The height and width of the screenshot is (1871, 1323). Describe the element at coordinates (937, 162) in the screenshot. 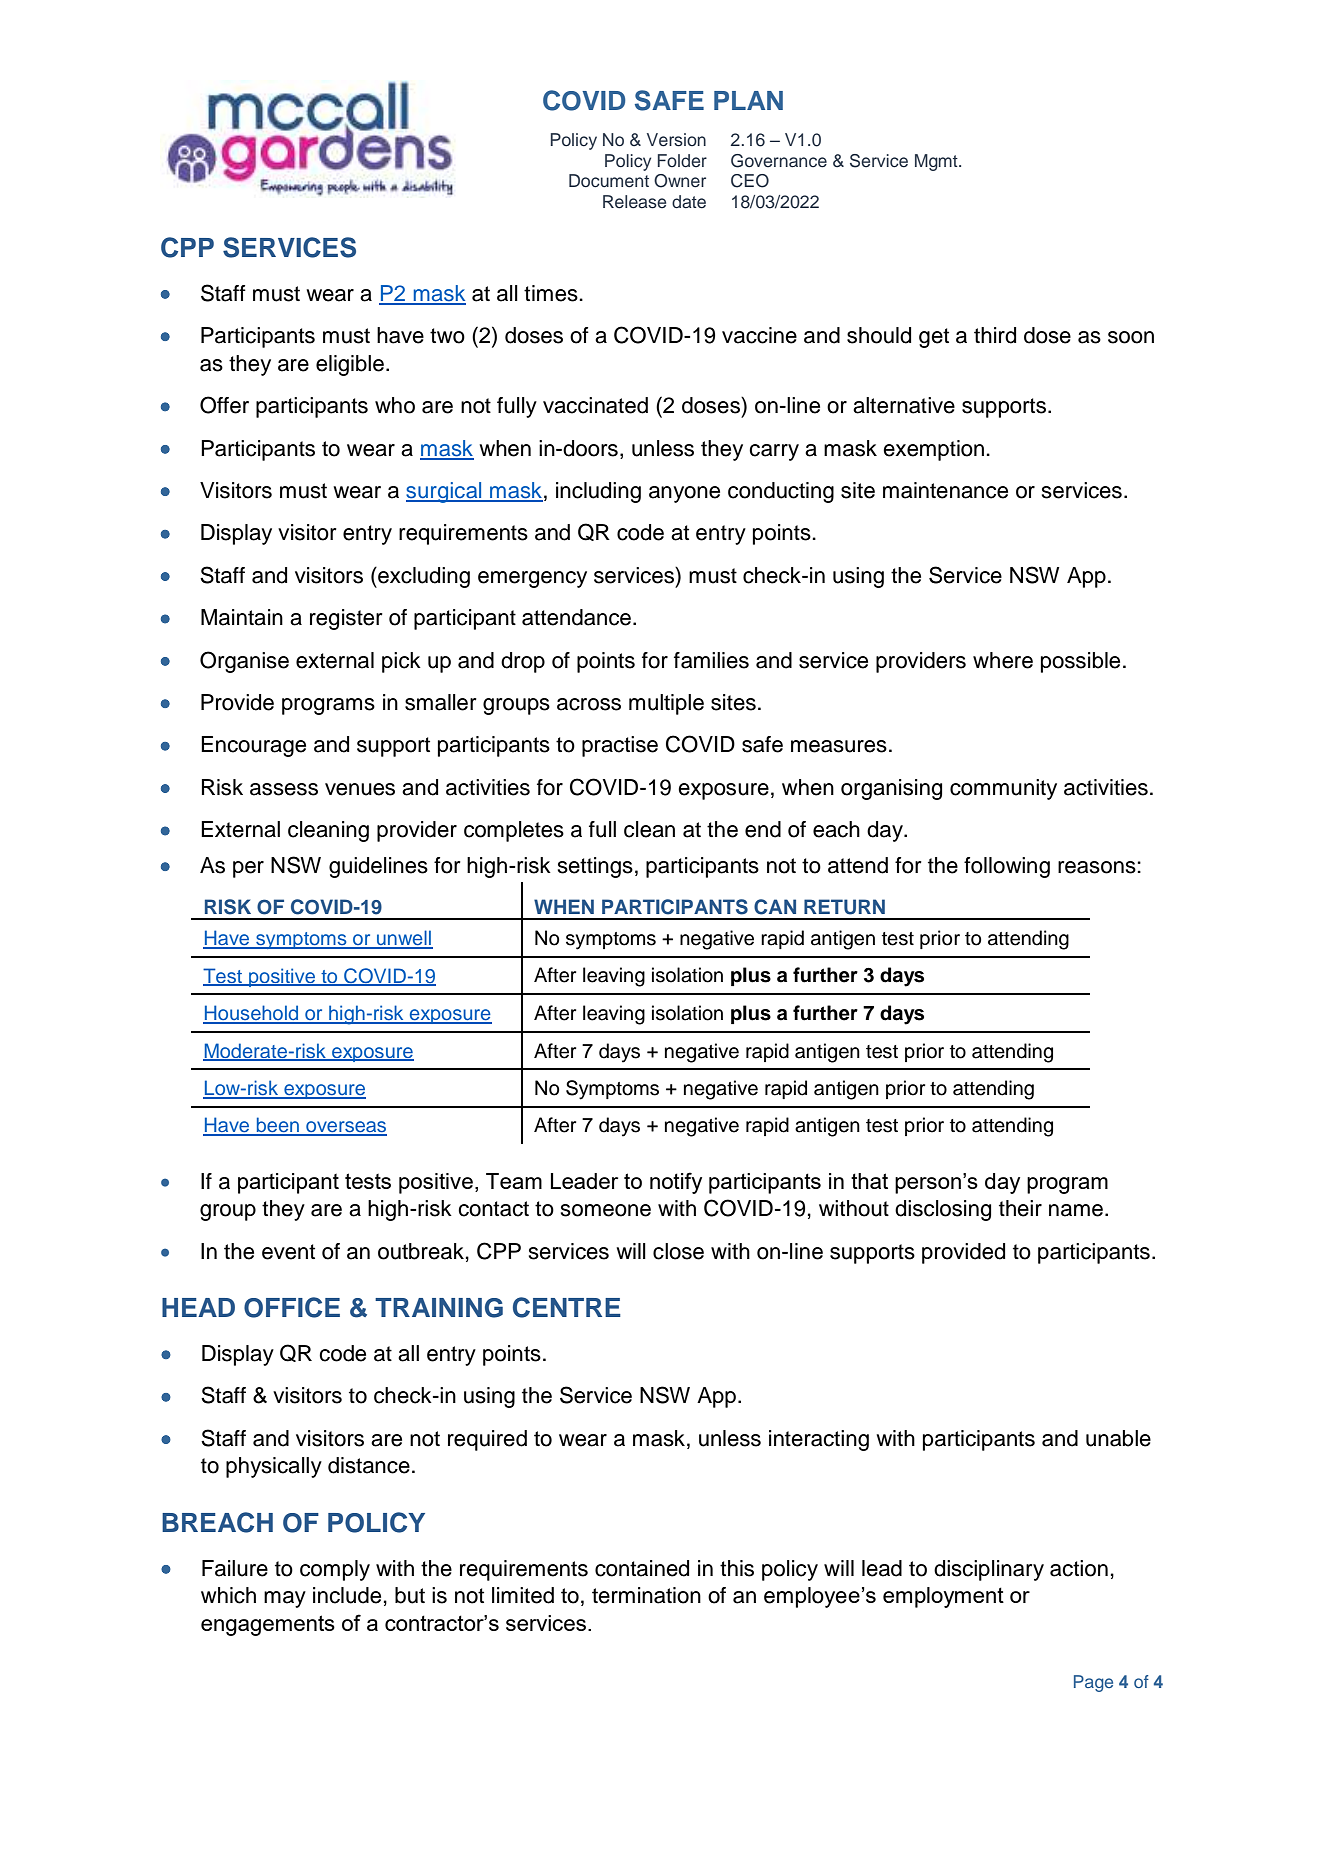

I see `Mgmt` at that location.
